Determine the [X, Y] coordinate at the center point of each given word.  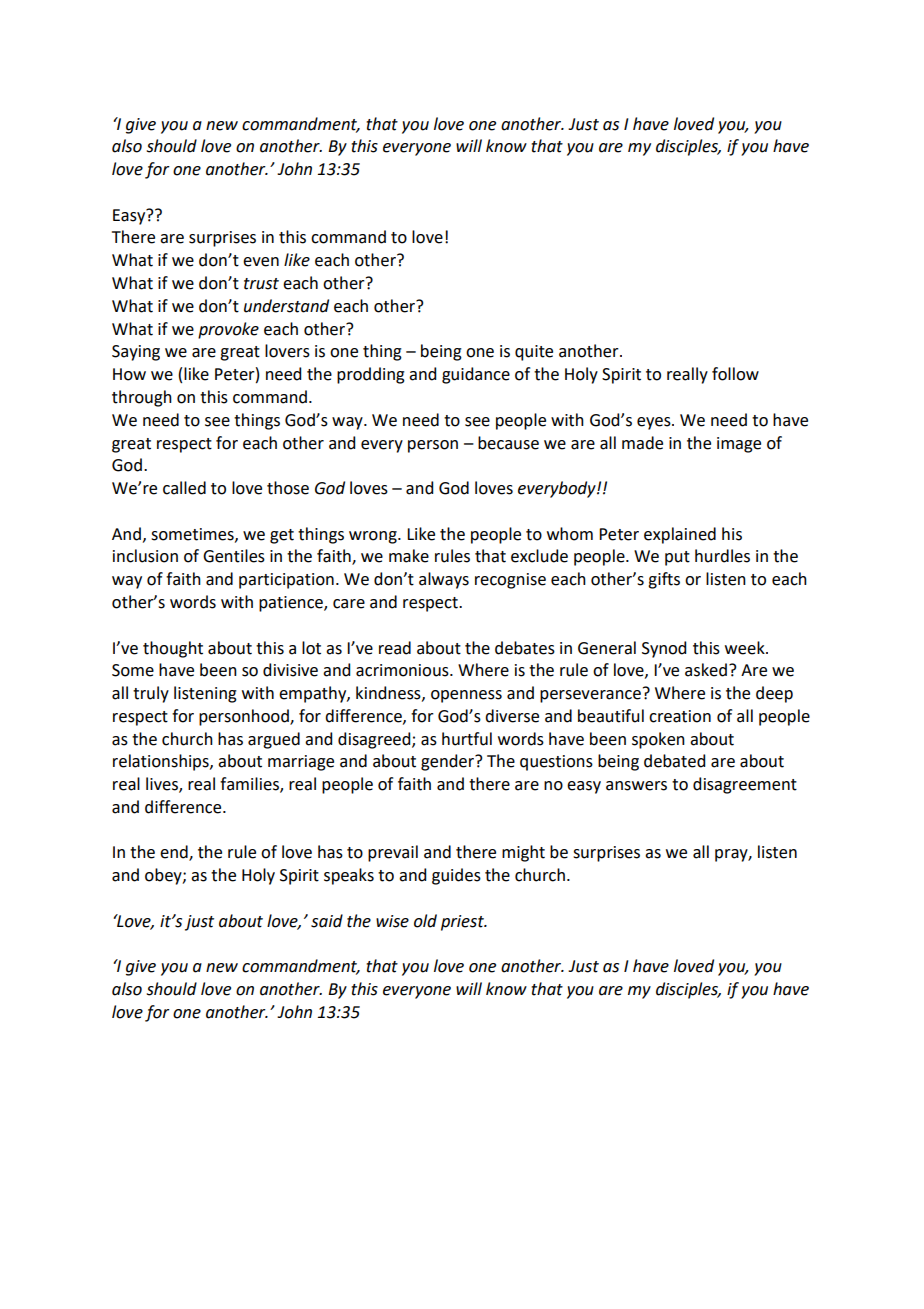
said [327, 921]
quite [534, 353]
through [142, 398]
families [250, 785]
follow [735, 374]
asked [706, 670]
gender [449, 762]
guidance [476, 375]
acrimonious [403, 670]
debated [674, 761]
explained [680, 535]
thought [173, 649]
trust [261, 284]
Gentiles [234, 556]
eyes [655, 423]
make [409, 556]
